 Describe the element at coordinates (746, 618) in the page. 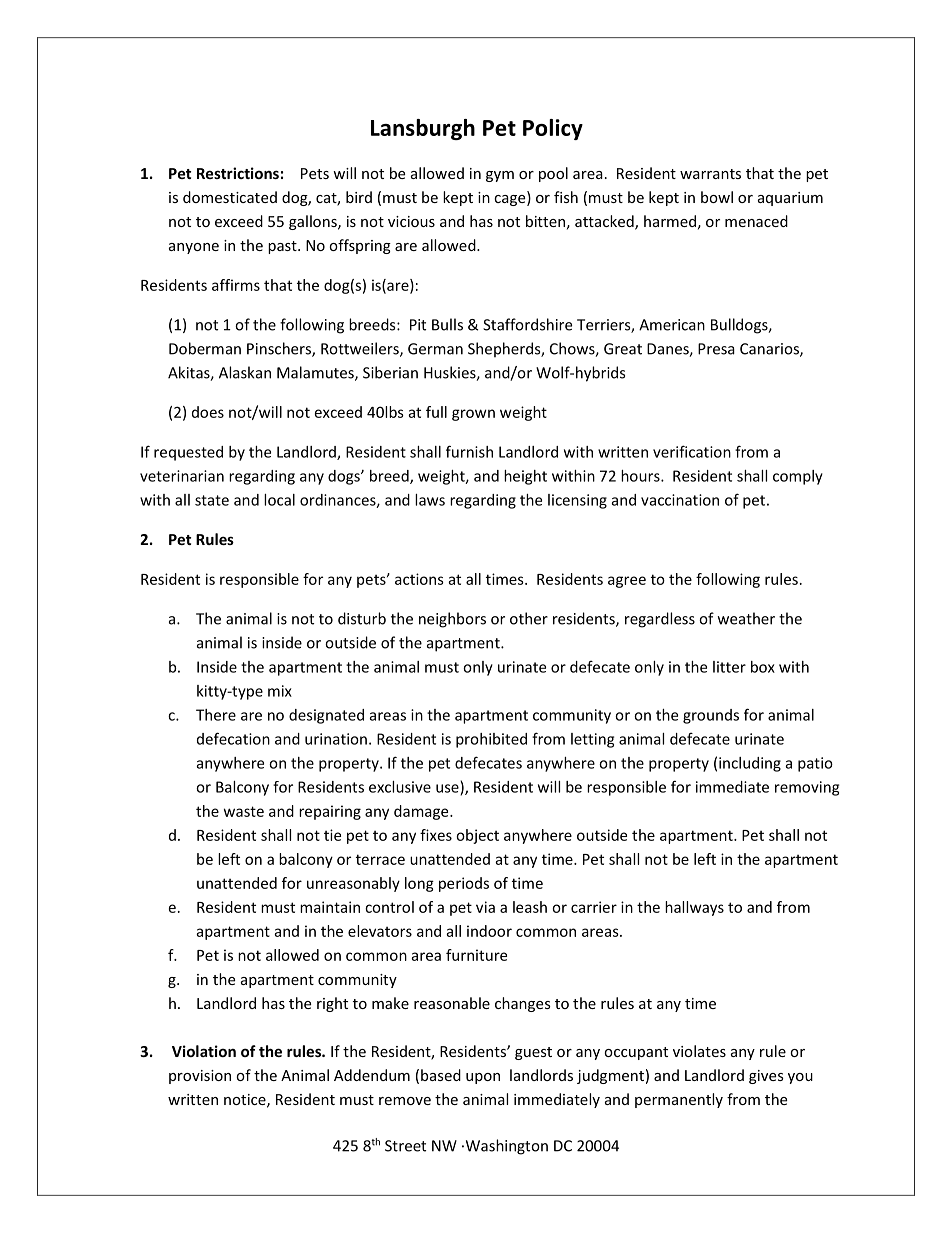

I see `weather` at that location.
